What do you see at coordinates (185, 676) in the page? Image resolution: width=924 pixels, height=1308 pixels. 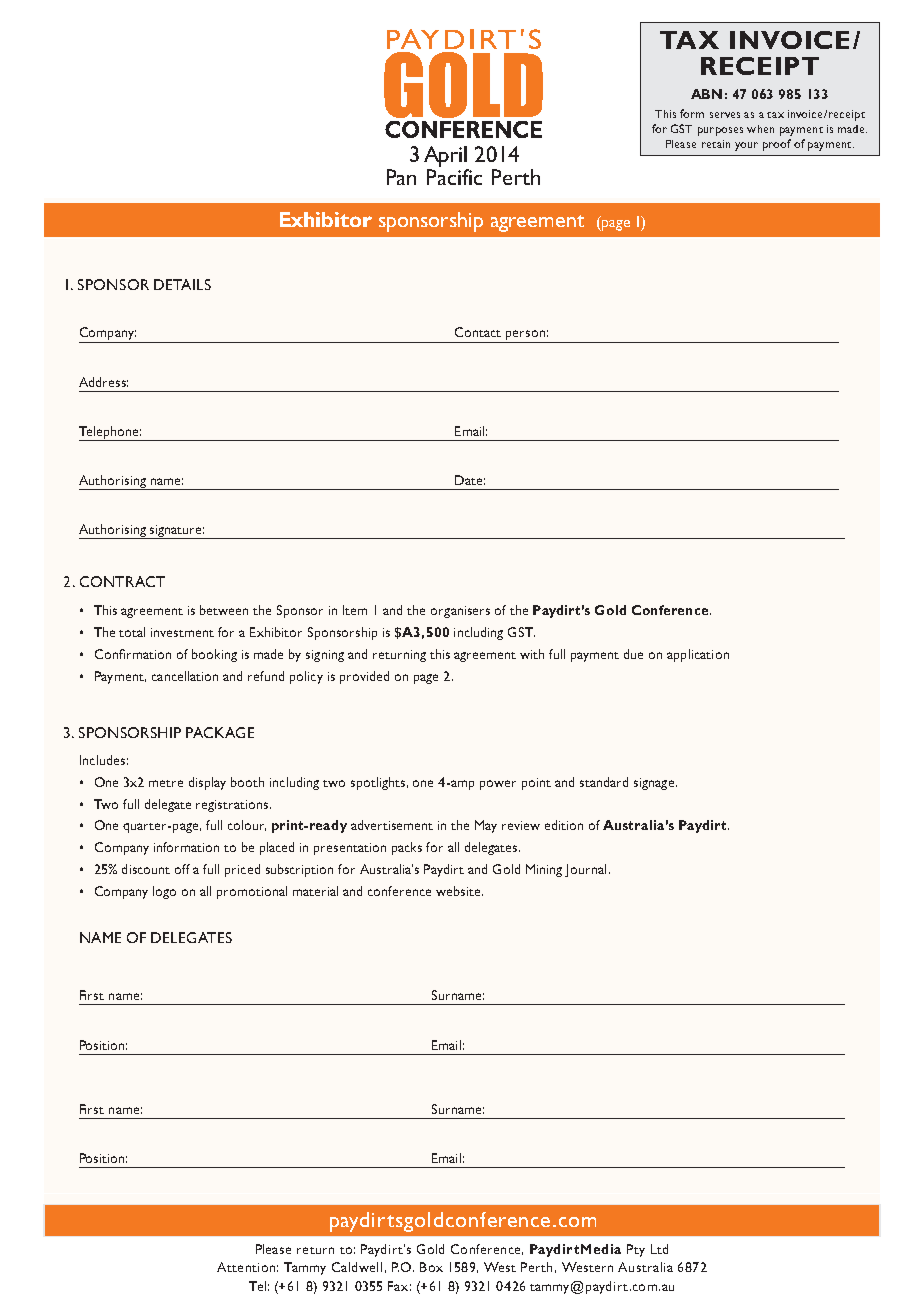 I see `cancellation` at bounding box center [185, 676].
